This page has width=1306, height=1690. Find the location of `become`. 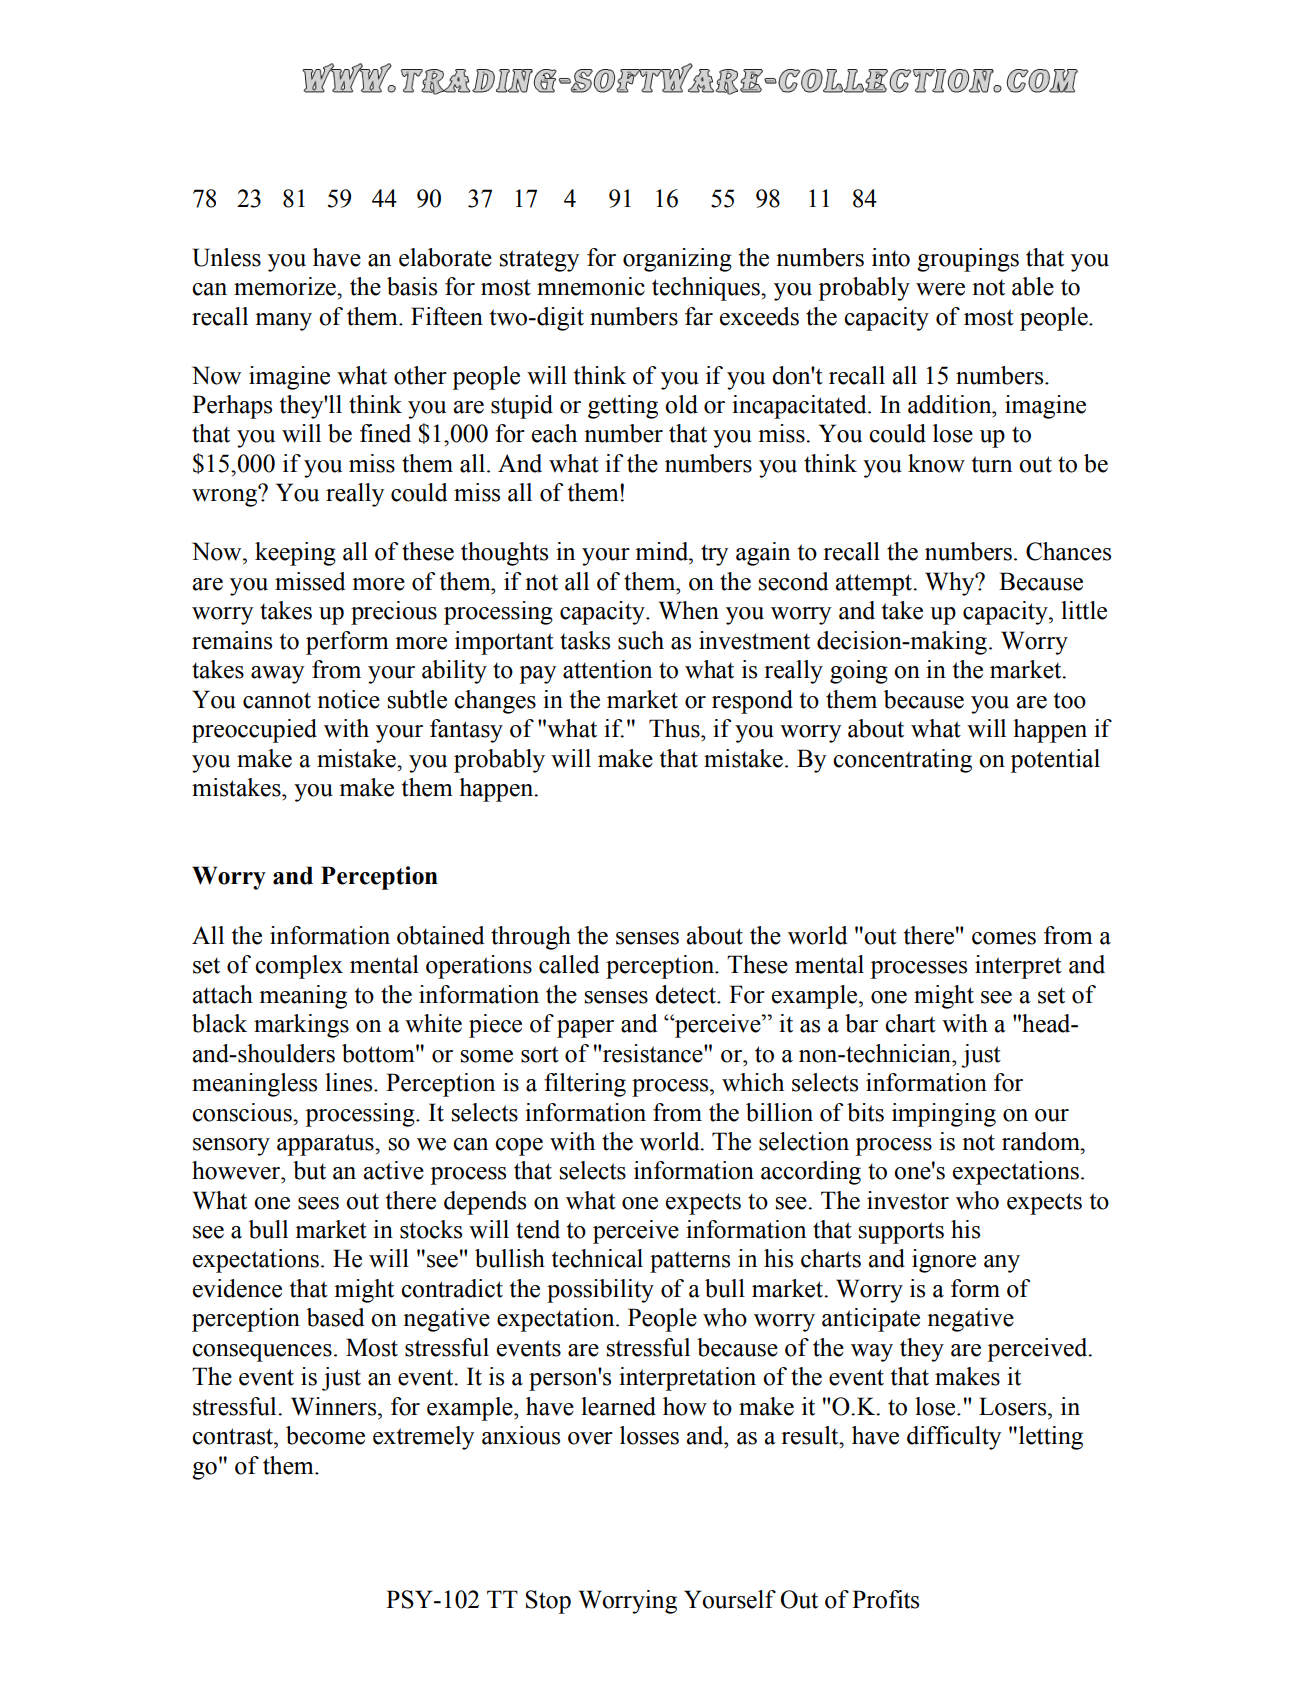

become is located at coordinates (325, 1435).
